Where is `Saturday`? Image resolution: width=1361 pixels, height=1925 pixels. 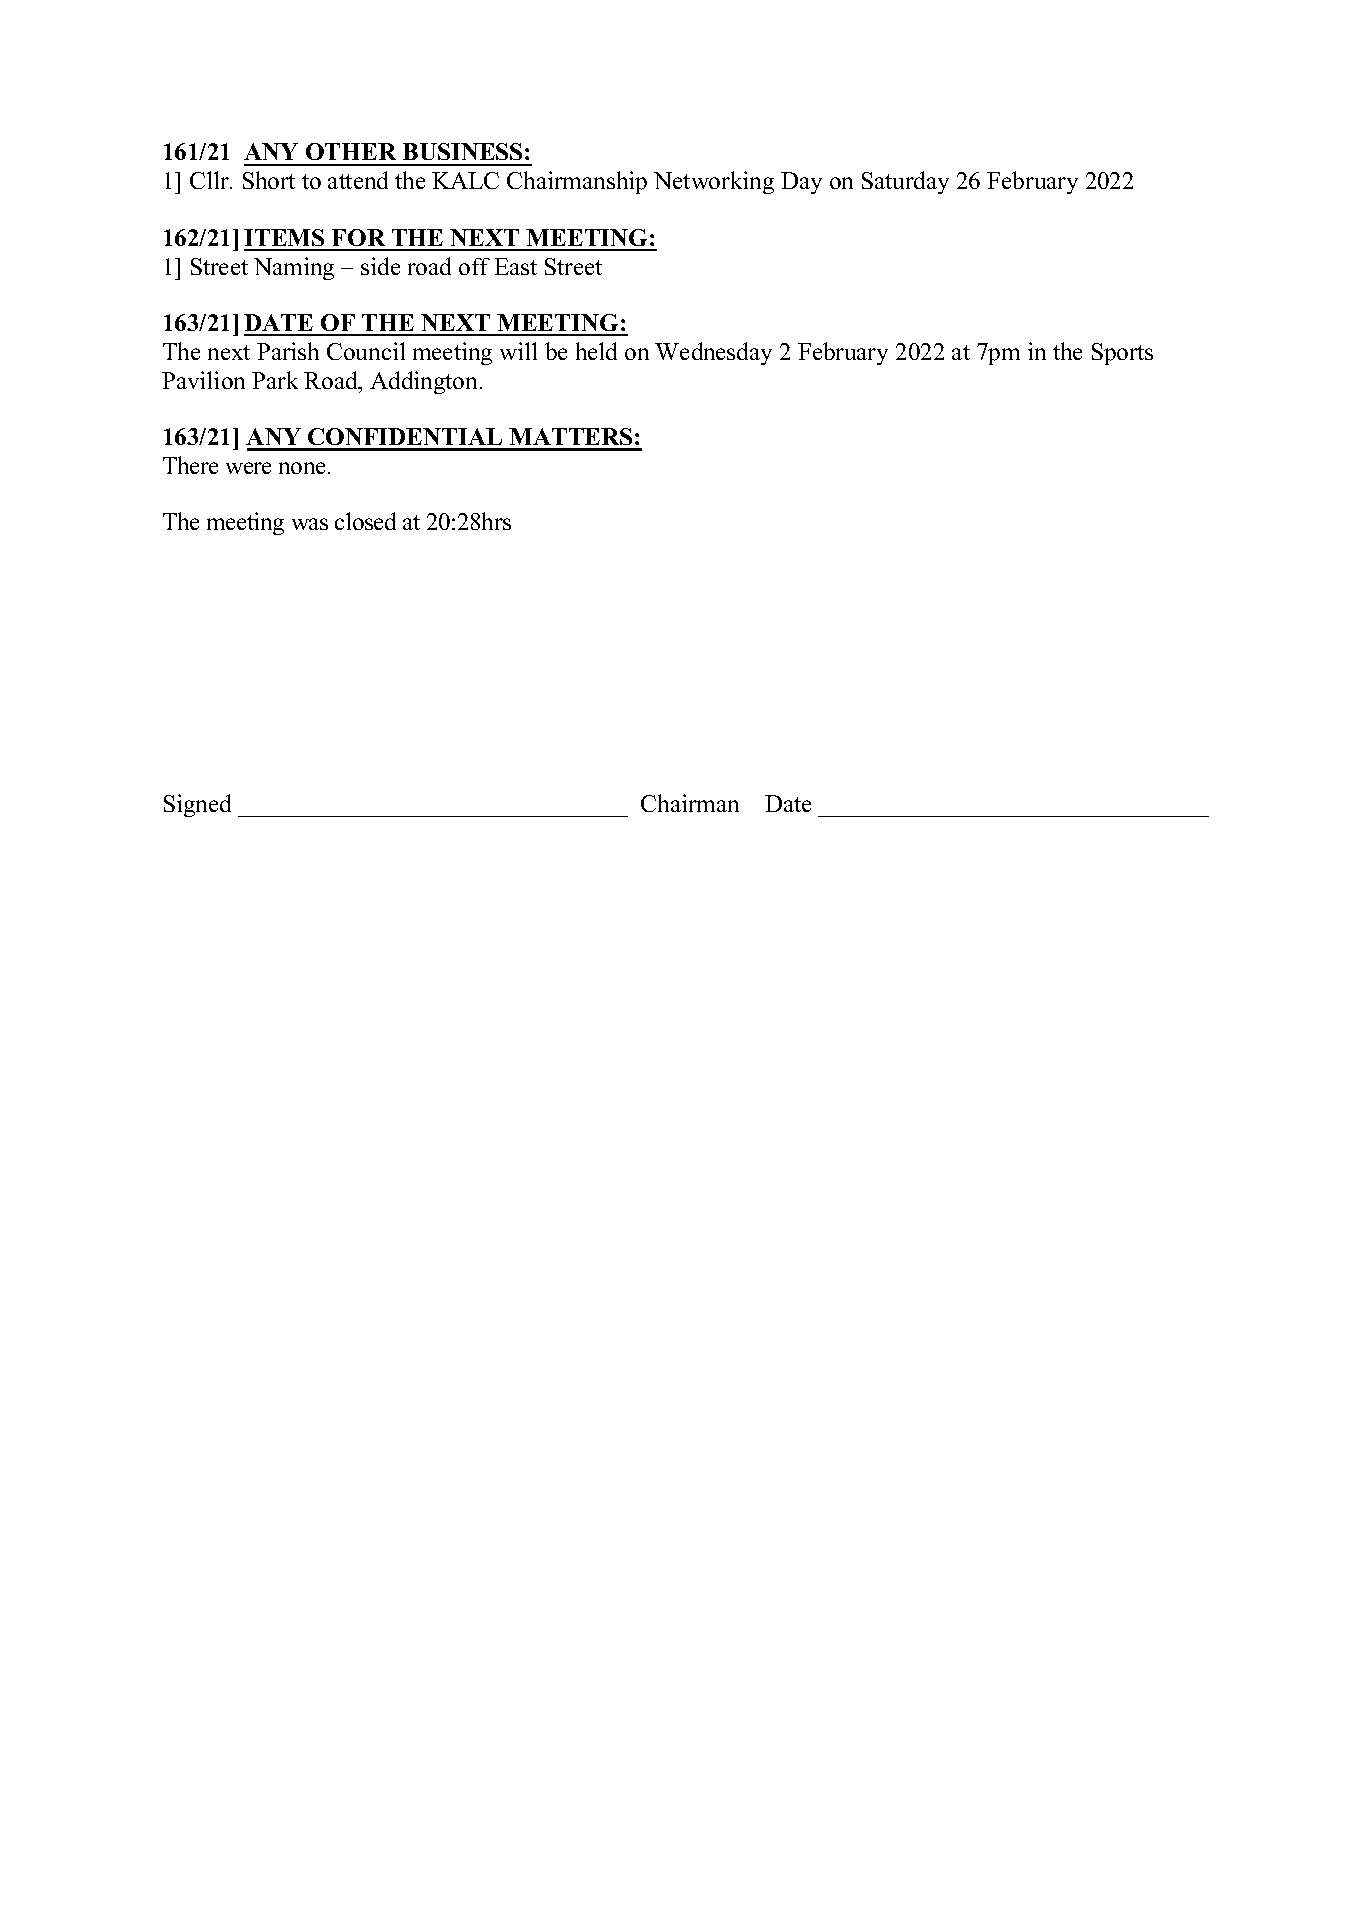 Saturday is located at coordinates (905, 182).
